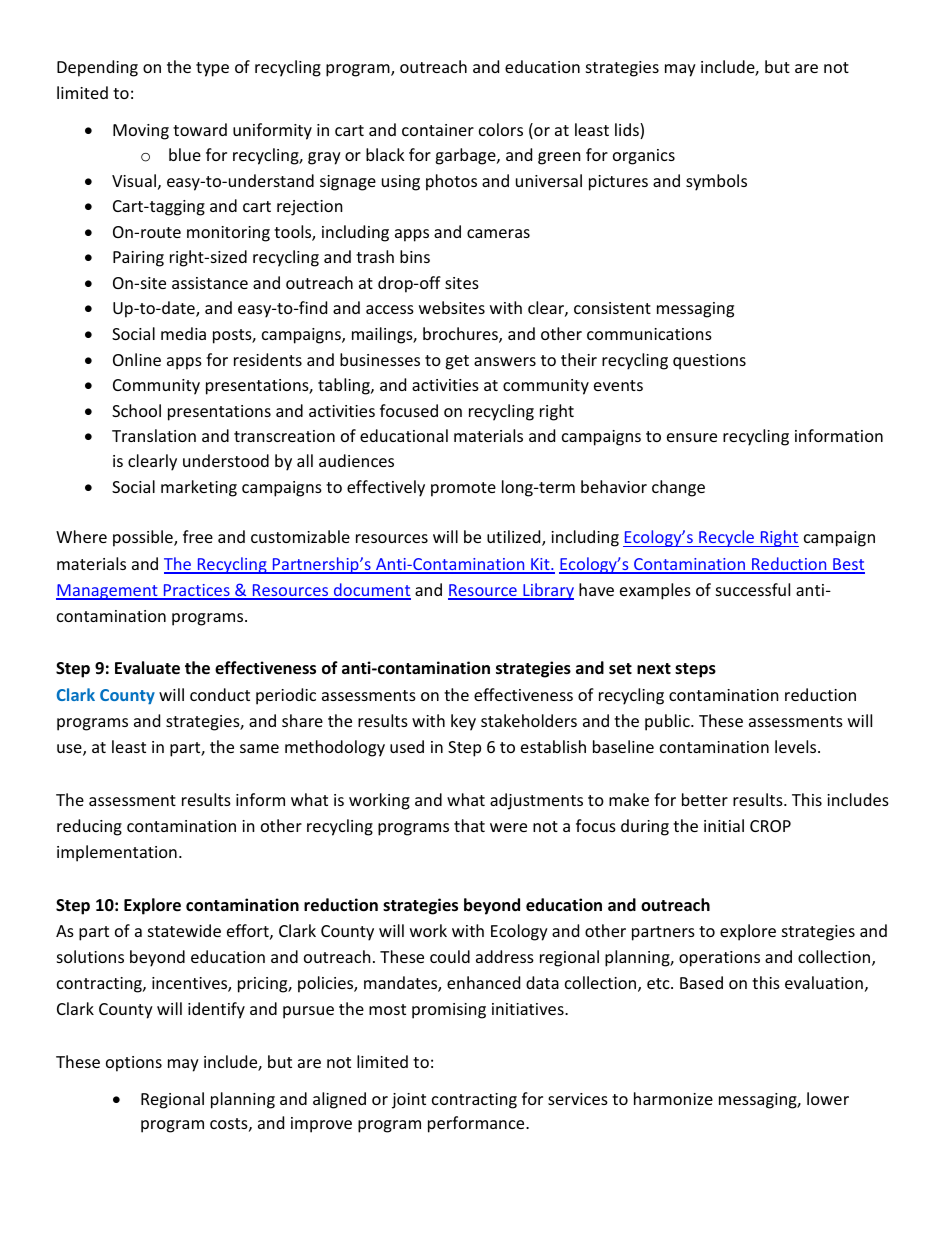 Image resolution: width=952 pixels, height=1233 pixels. What do you see at coordinates (797, 746) in the image?
I see `levels` at bounding box center [797, 746].
